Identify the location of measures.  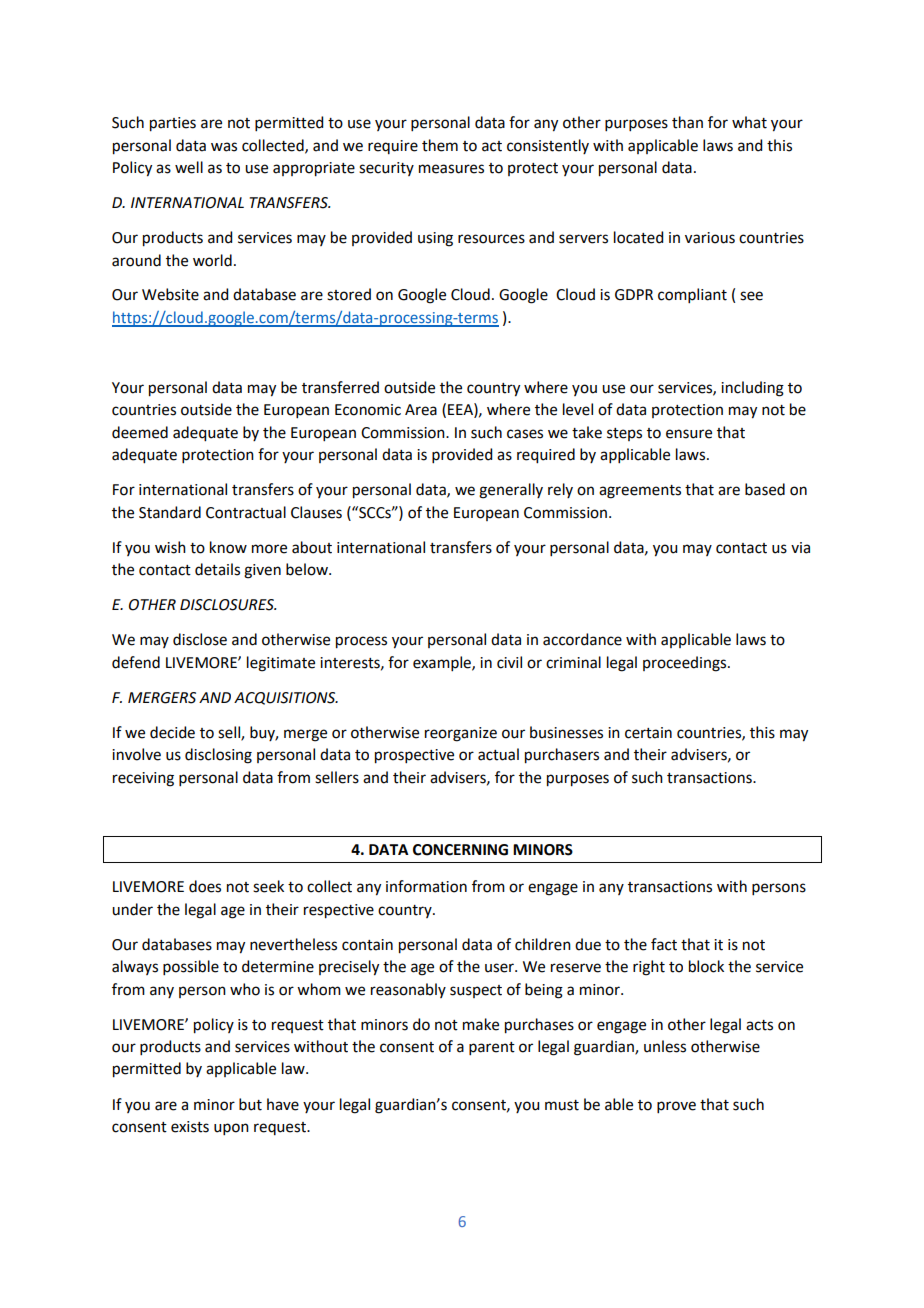
(451, 169).
